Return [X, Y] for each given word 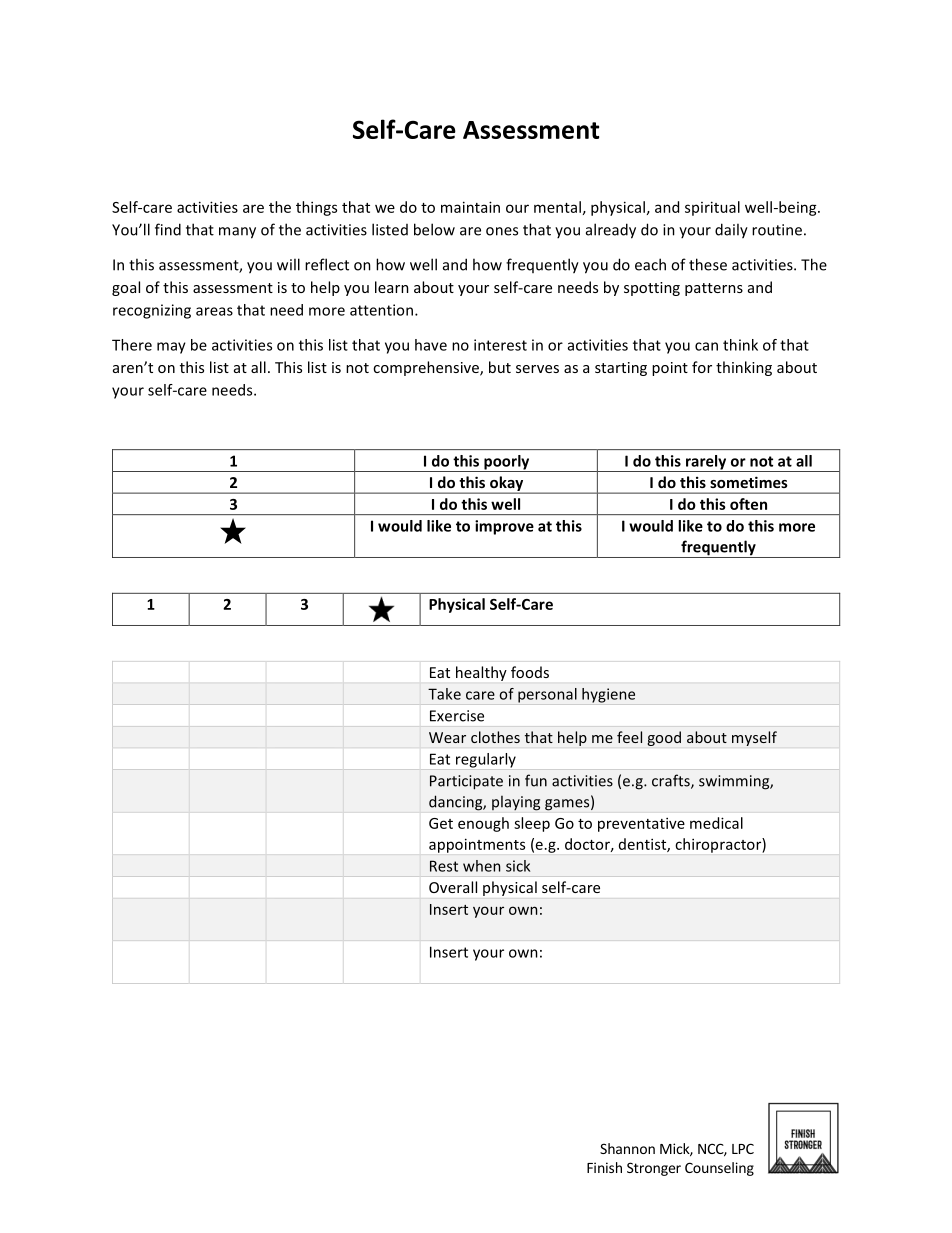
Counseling [719, 1169]
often [748, 504]
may [171, 348]
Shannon [627, 1148]
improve [504, 527]
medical [716, 823]
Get [441, 823]
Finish [604, 1167]
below [434, 229]
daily [731, 231]
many [237, 233]
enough [483, 824]
